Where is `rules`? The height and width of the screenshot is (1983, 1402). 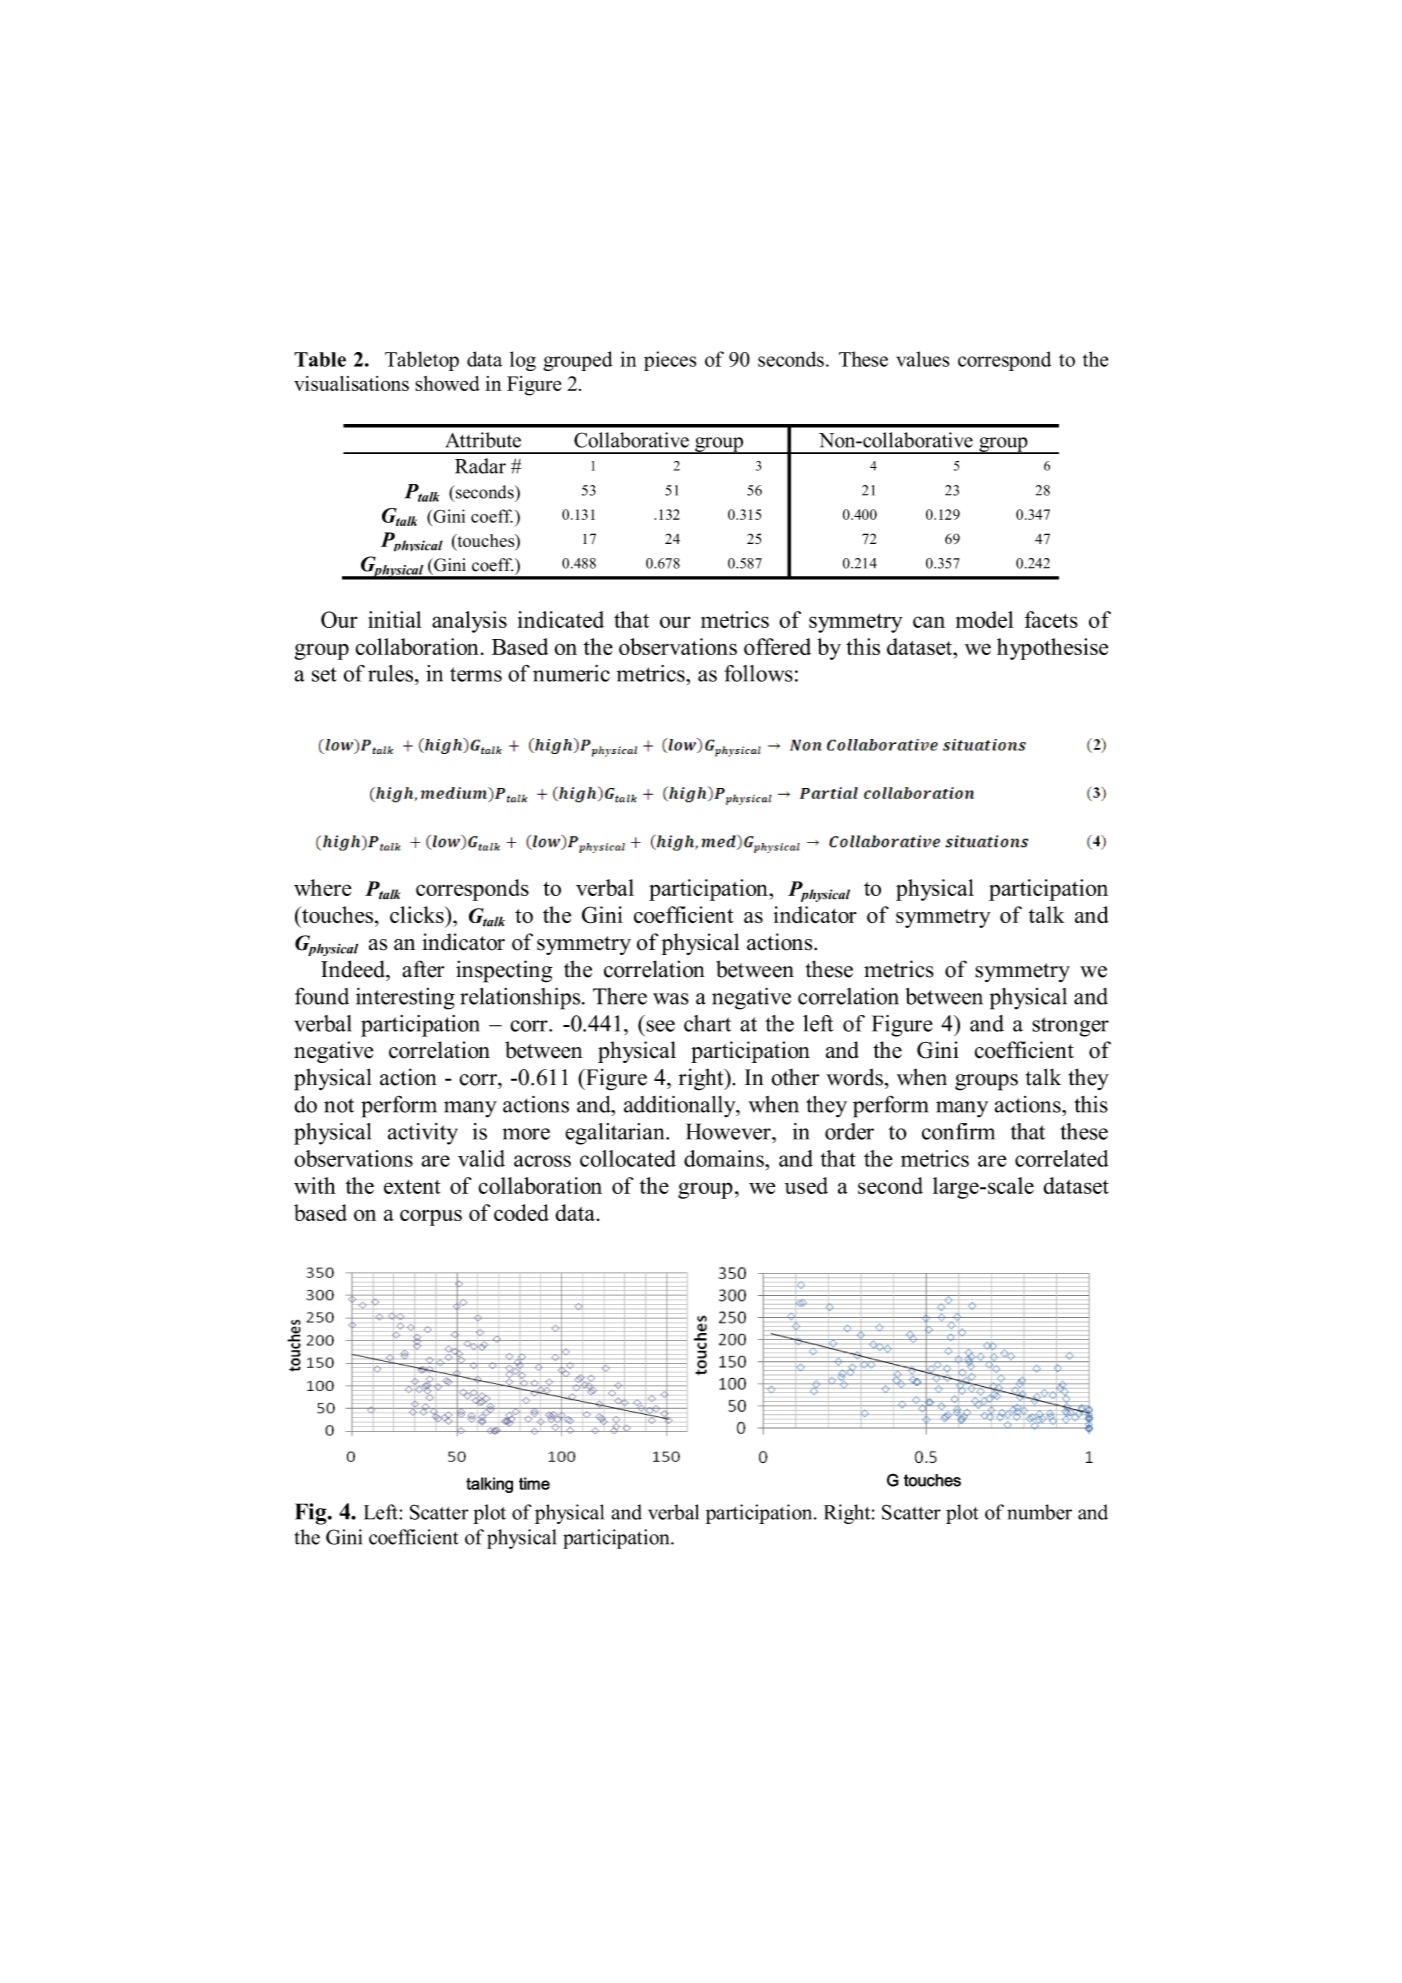 rules is located at coordinates (390, 673).
